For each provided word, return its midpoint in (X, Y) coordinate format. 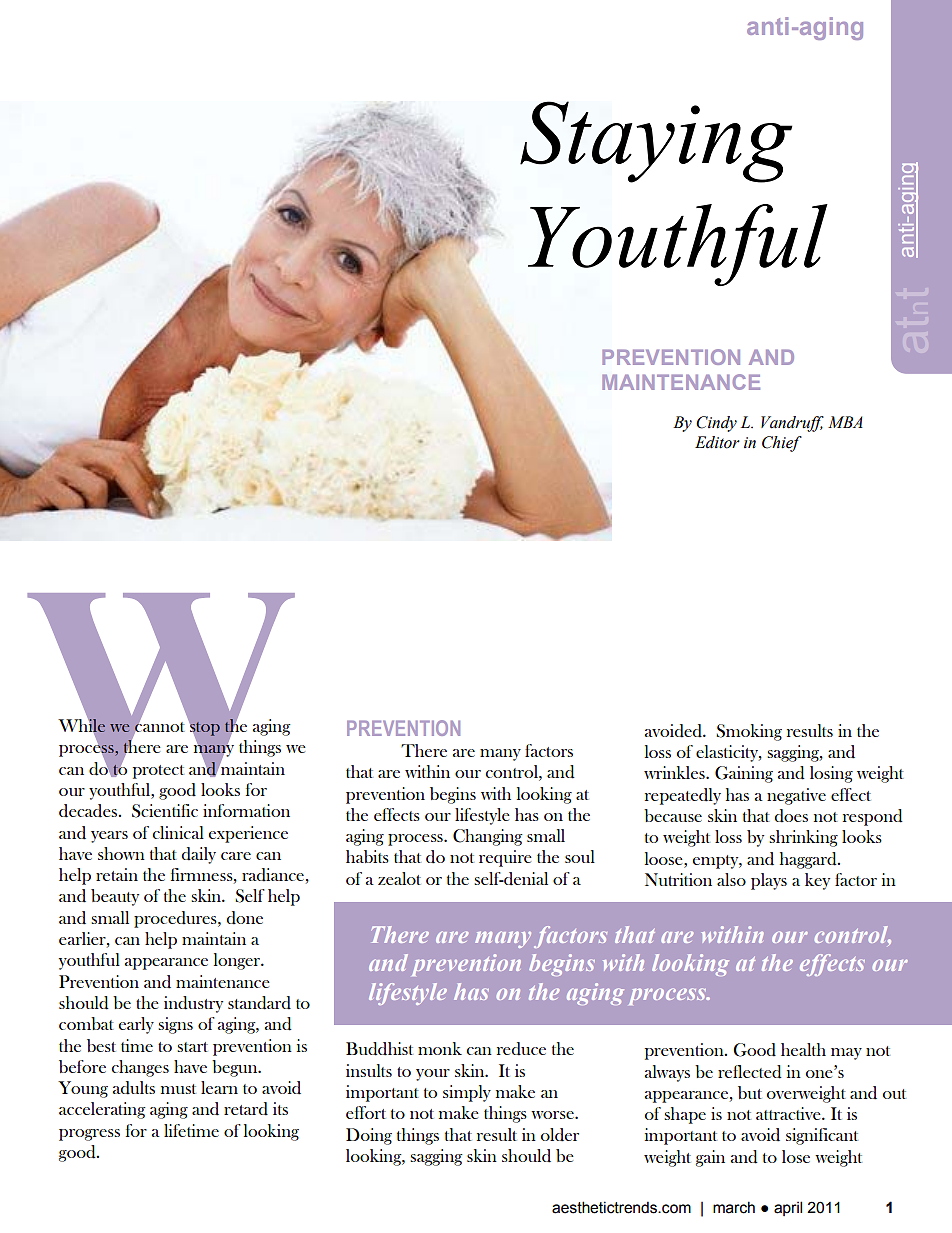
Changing (487, 837)
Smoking (749, 732)
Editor (717, 442)
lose (796, 1156)
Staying (656, 142)
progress (89, 1135)
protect (158, 772)
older (560, 1135)
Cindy (716, 424)
